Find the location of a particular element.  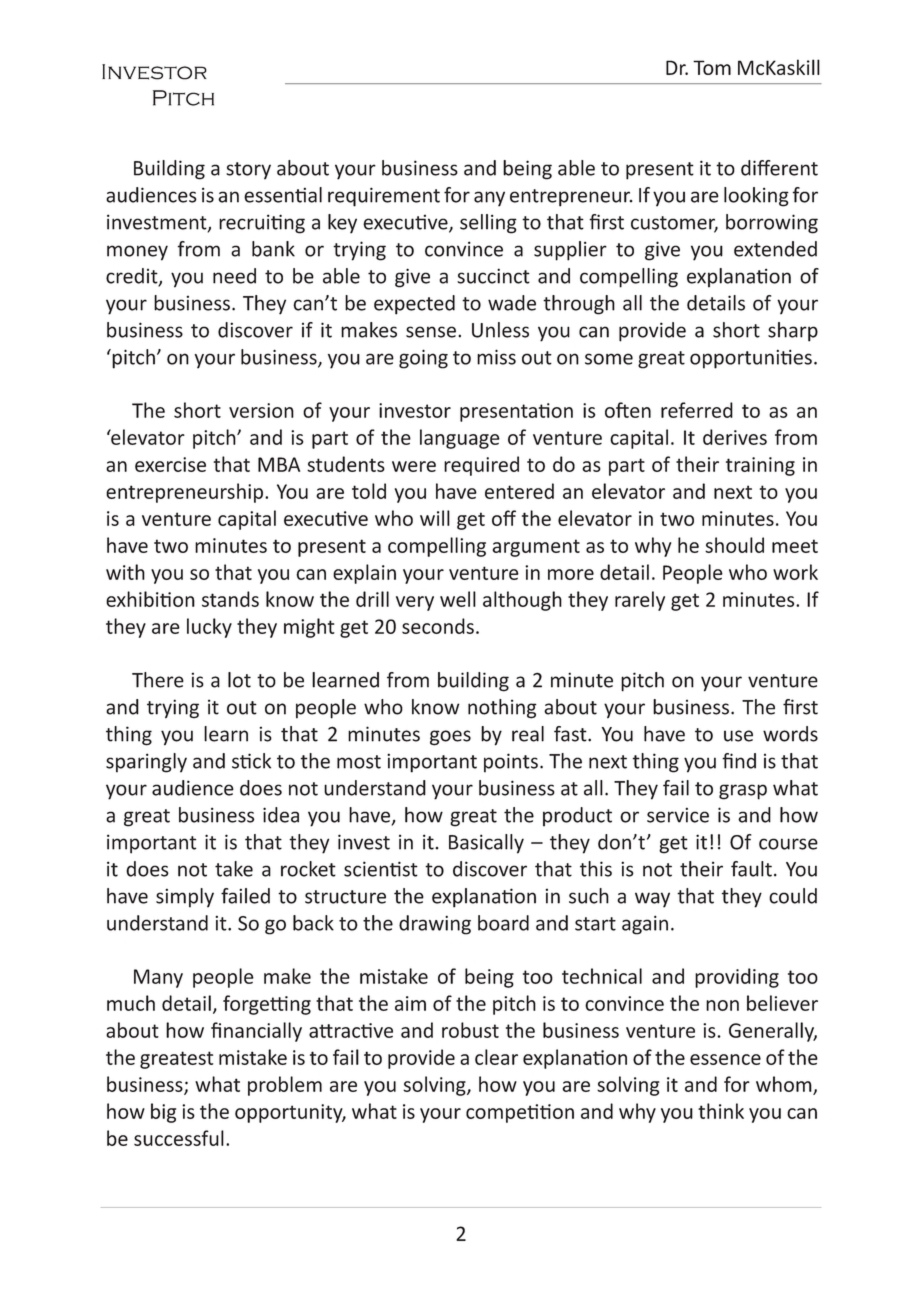

stick is located at coordinates (251, 761).
